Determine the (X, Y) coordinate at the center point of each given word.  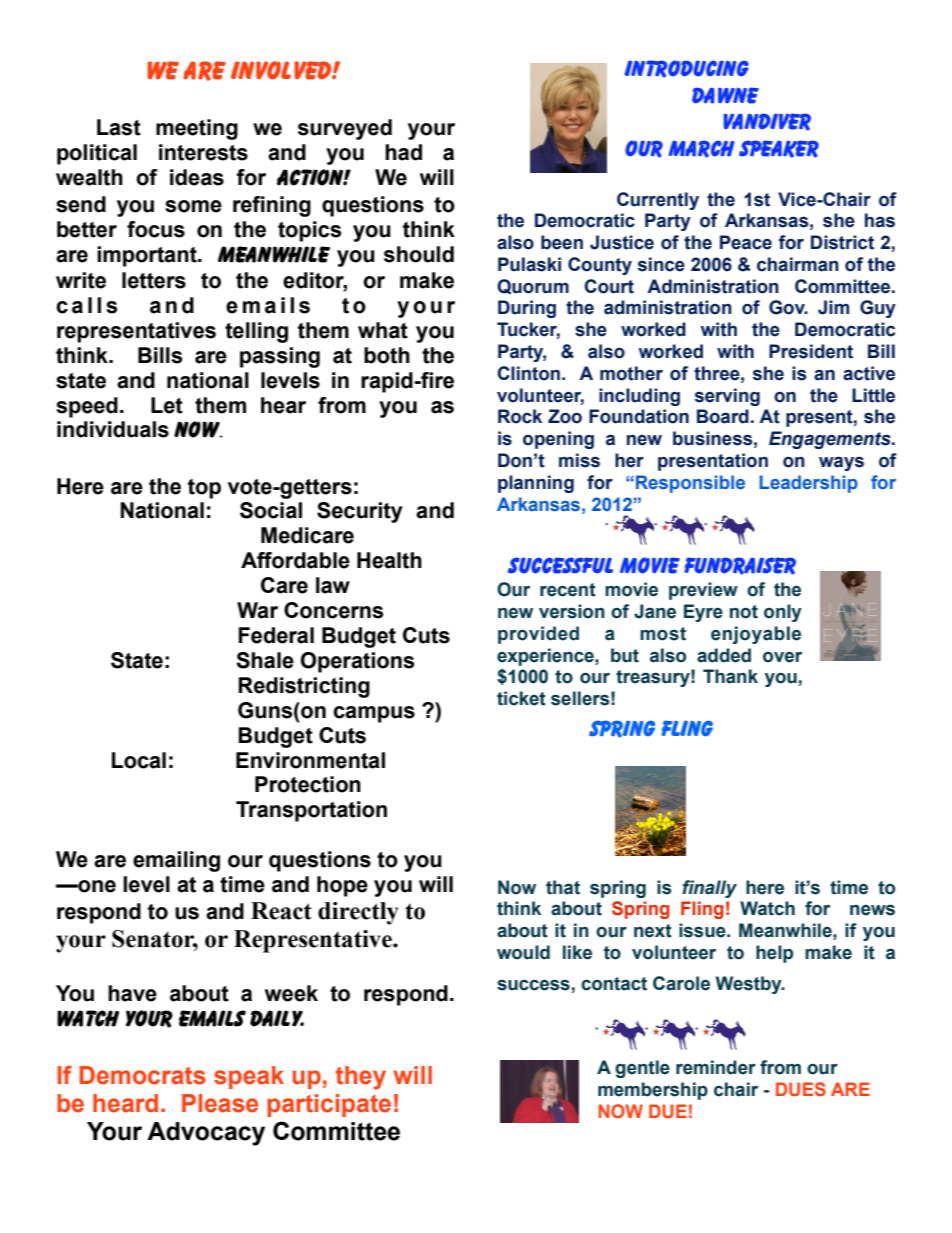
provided (538, 635)
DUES (801, 1089)
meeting (197, 129)
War (257, 610)
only (783, 613)
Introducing (686, 69)
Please (220, 1103)
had (403, 152)
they (360, 1078)
